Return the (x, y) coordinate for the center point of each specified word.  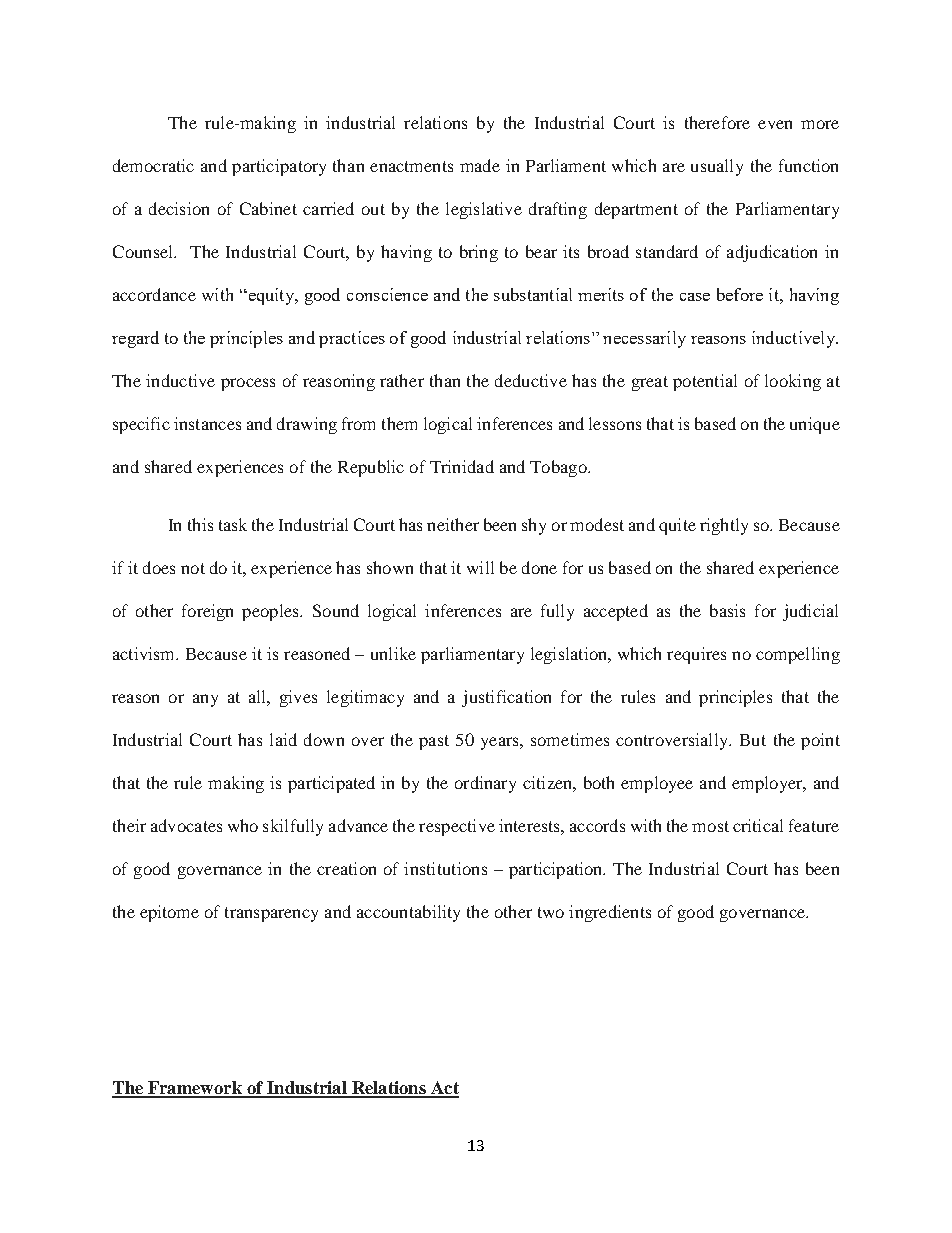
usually (717, 167)
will (480, 567)
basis (727, 610)
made (480, 165)
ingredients (610, 913)
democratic (153, 165)
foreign (207, 612)
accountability (408, 913)
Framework (195, 1089)
